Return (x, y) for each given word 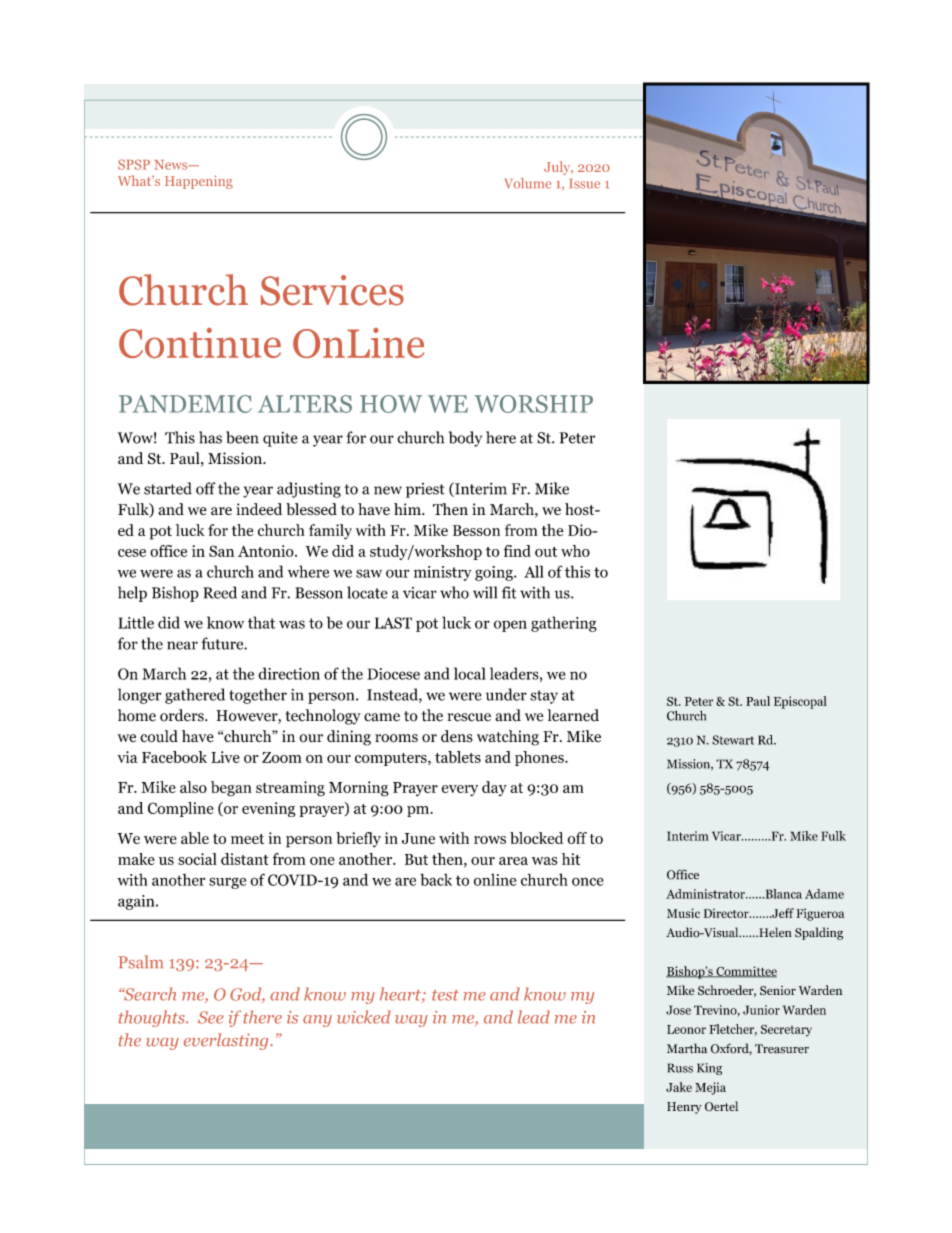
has (210, 437)
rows (490, 840)
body (465, 439)
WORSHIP (533, 404)
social (197, 859)
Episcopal (800, 702)
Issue (585, 184)
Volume (527, 183)
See (211, 1017)
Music (683, 913)
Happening (199, 182)
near (182, 645)
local (470, 673)
